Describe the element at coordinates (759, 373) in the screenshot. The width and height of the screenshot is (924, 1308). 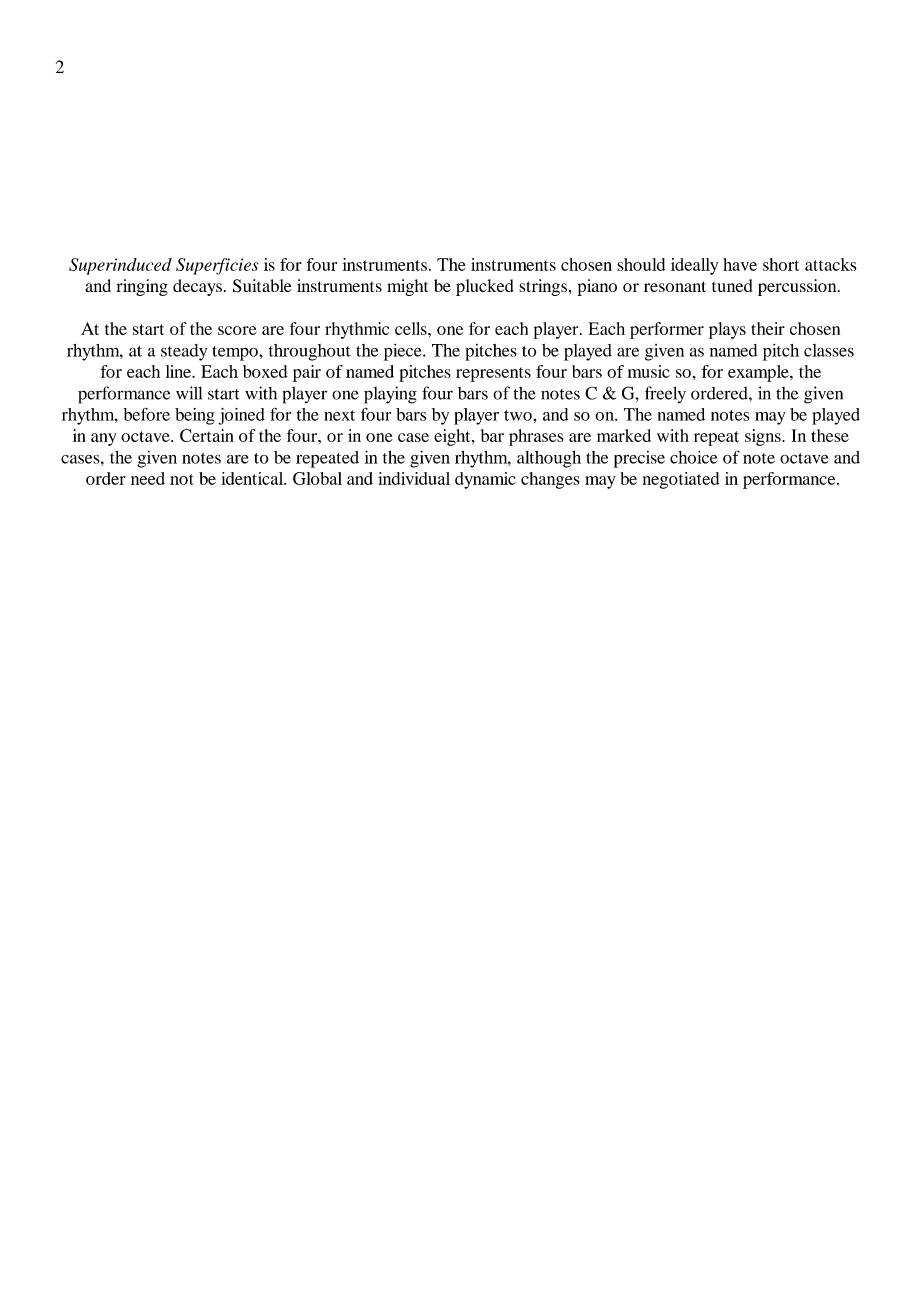
I see `example` at that location.
